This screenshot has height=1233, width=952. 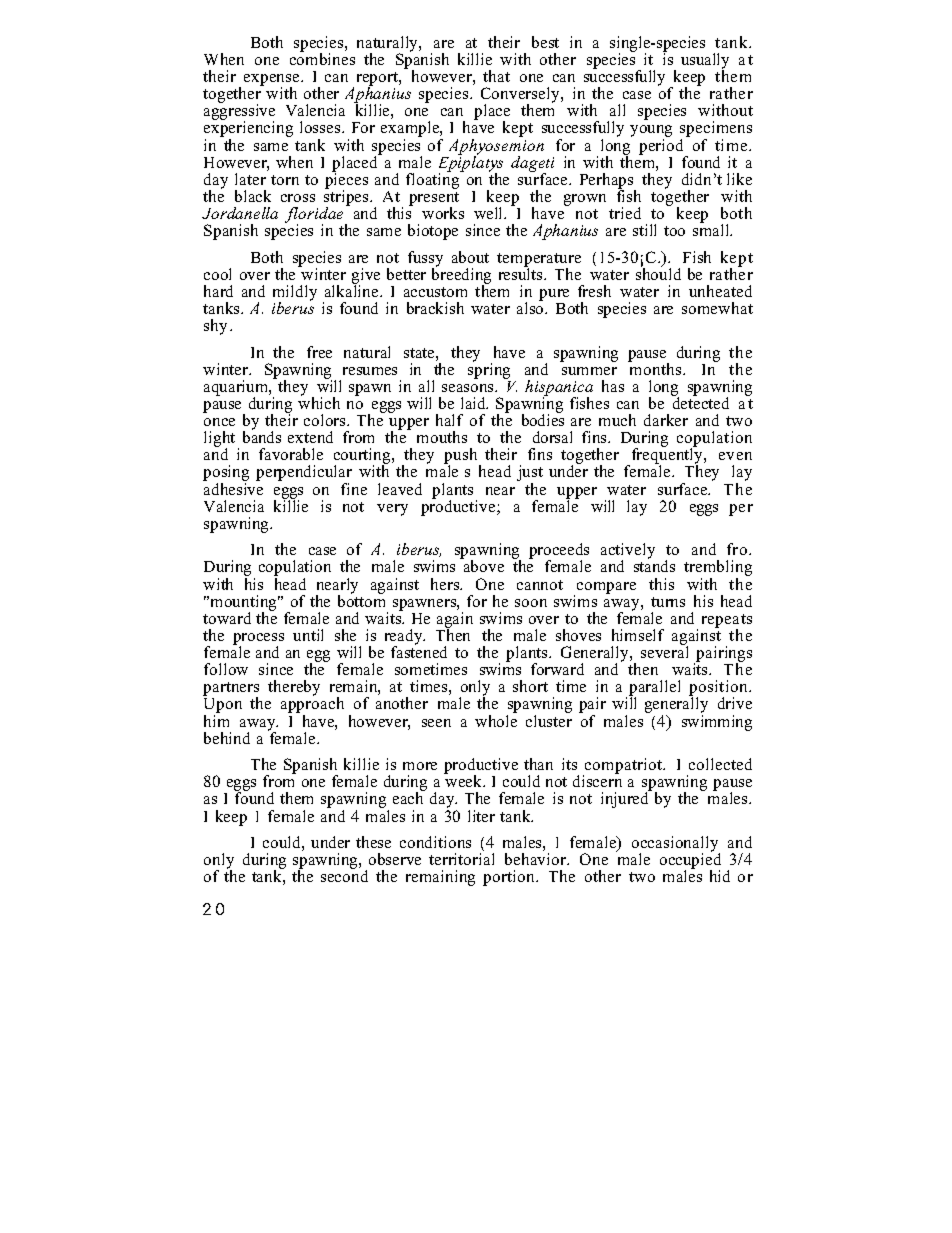 What do you see at coordinates (654, 689) in the screenshot?
I see `parallel` at bounding box center [654, 689].
